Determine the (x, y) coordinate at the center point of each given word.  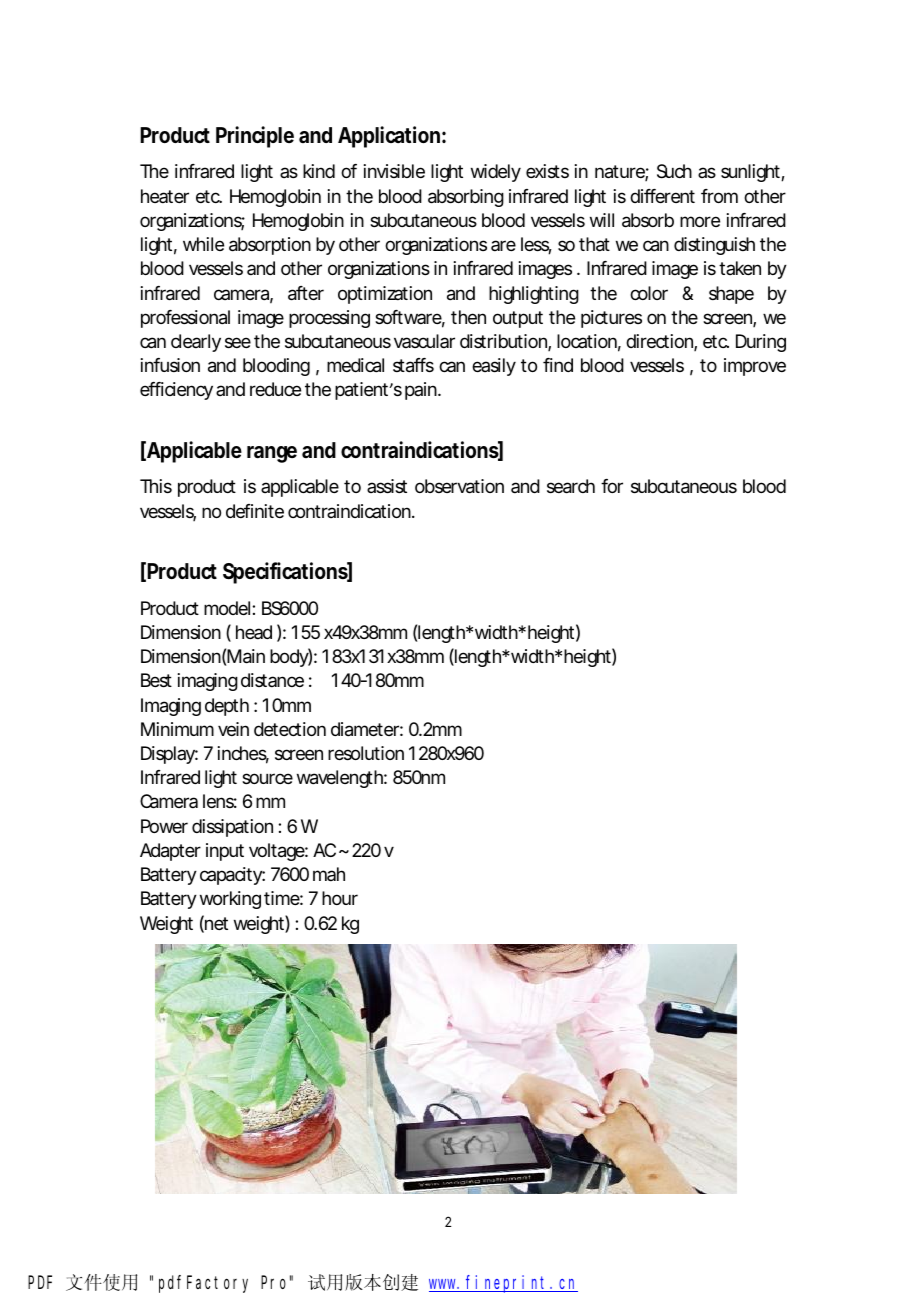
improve (755, 367)
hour (340, 898)
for (612, 486)
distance (272, 680)
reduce (275, 389)
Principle (255, 137)
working (230, 900)
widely (496, 173)
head (254, 632)
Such (674, 171)
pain (422, 391)
